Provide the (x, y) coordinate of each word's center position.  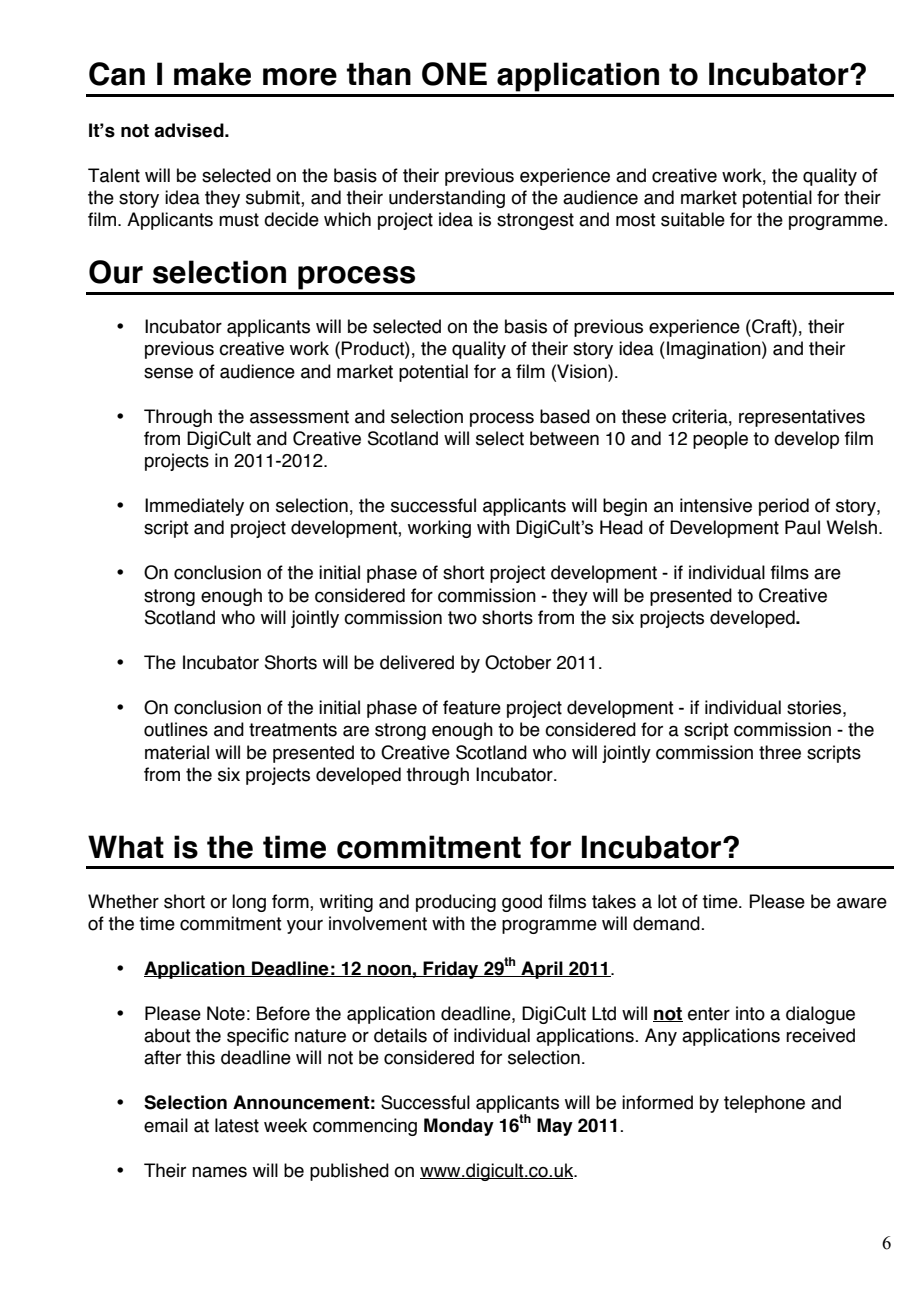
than (379, 74)
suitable (693, 219)
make (212, 74)
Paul (802, 527)
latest (237, 1125)
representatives (802, 418)
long (249, 903)
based (565, 416)
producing (456, 903)
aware (862, 903)
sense (168, 373)
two (462, 618)
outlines (176, 729)
